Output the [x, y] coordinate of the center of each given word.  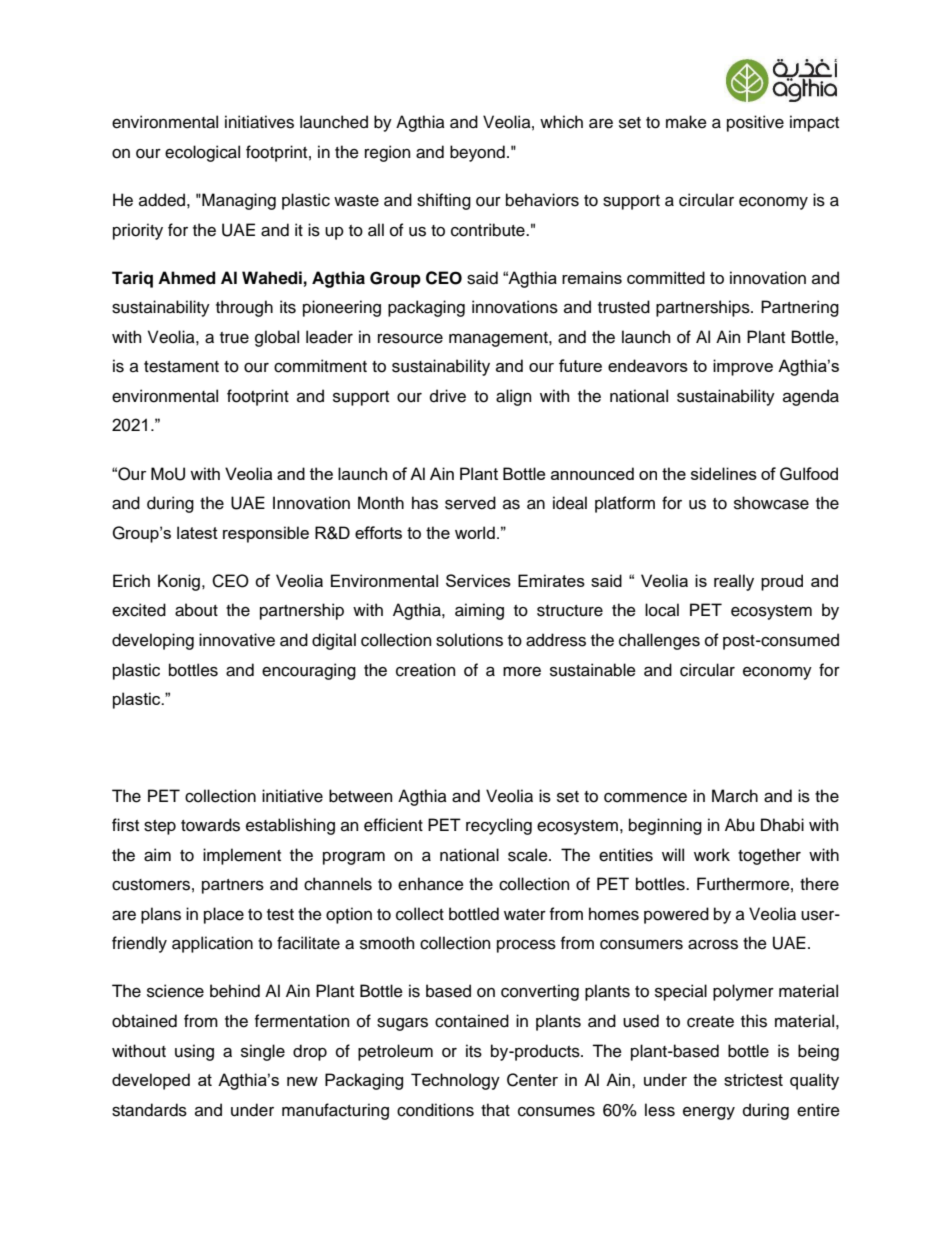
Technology [455, 1081]
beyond [477, 153]
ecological [202, 153]
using [194, 1052]
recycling [499, 826]
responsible [266, 534]
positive [755, 123]
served [470, 503]
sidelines [724, 473]
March [735, 796]
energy [709, 1113]
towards [210, 825]
